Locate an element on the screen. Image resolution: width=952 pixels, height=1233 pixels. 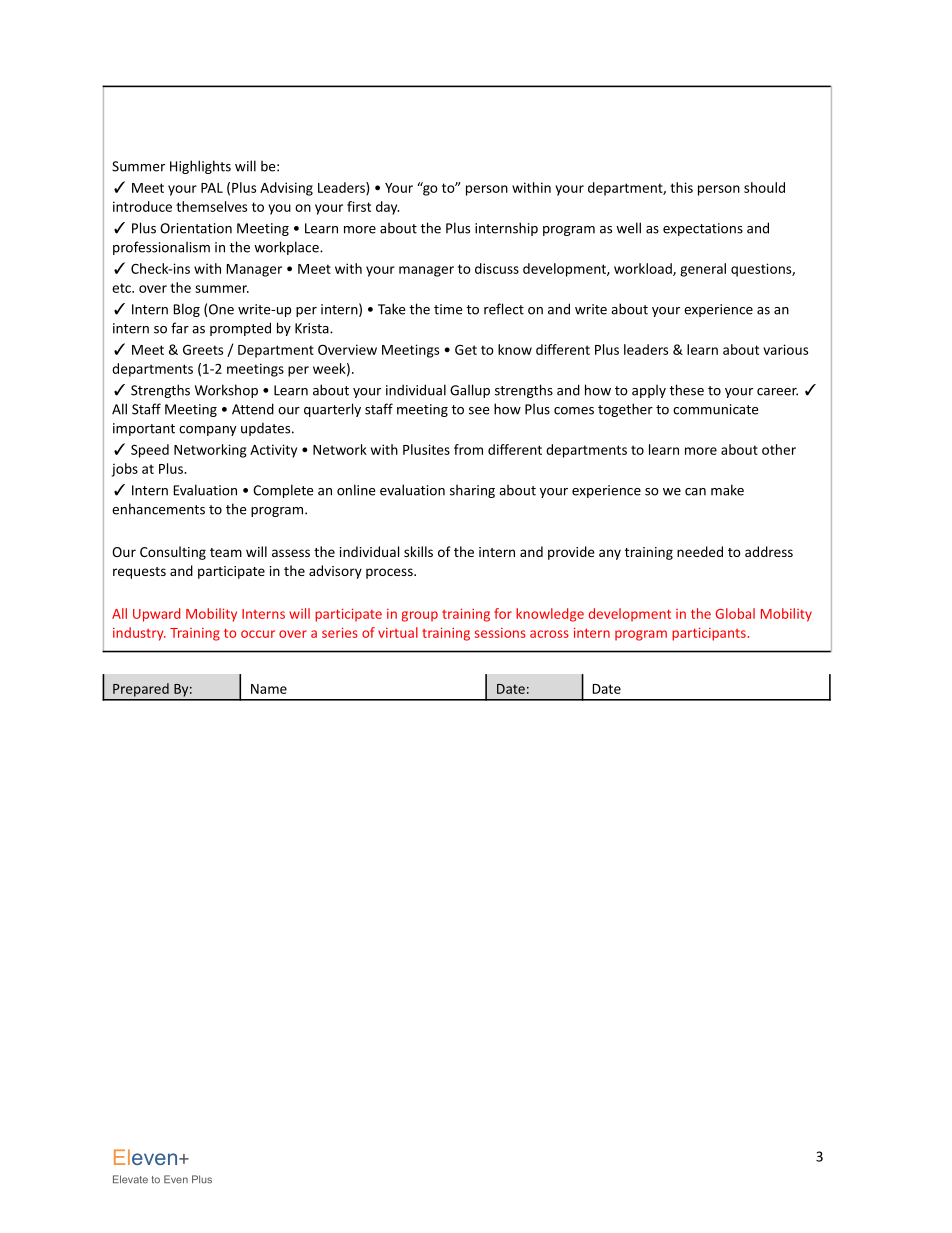
this is located at coordinates (681, 187).
